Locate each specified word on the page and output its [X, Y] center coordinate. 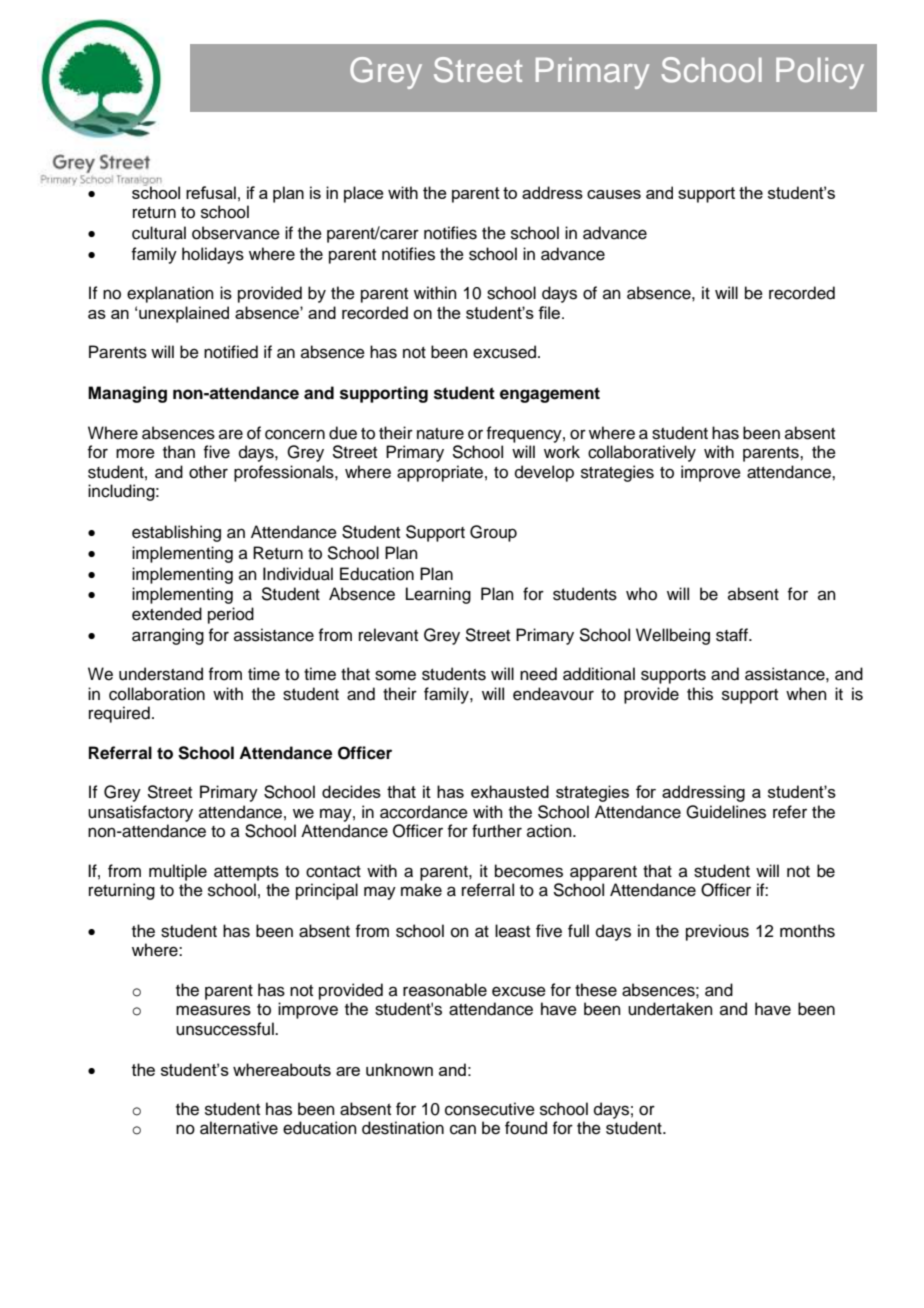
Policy [820, 73]
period [231, 615]
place [364, 194]
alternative [239, 1128]
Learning [438, 595]
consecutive [490, 1109]
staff [733, 635]
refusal [211, 192]
